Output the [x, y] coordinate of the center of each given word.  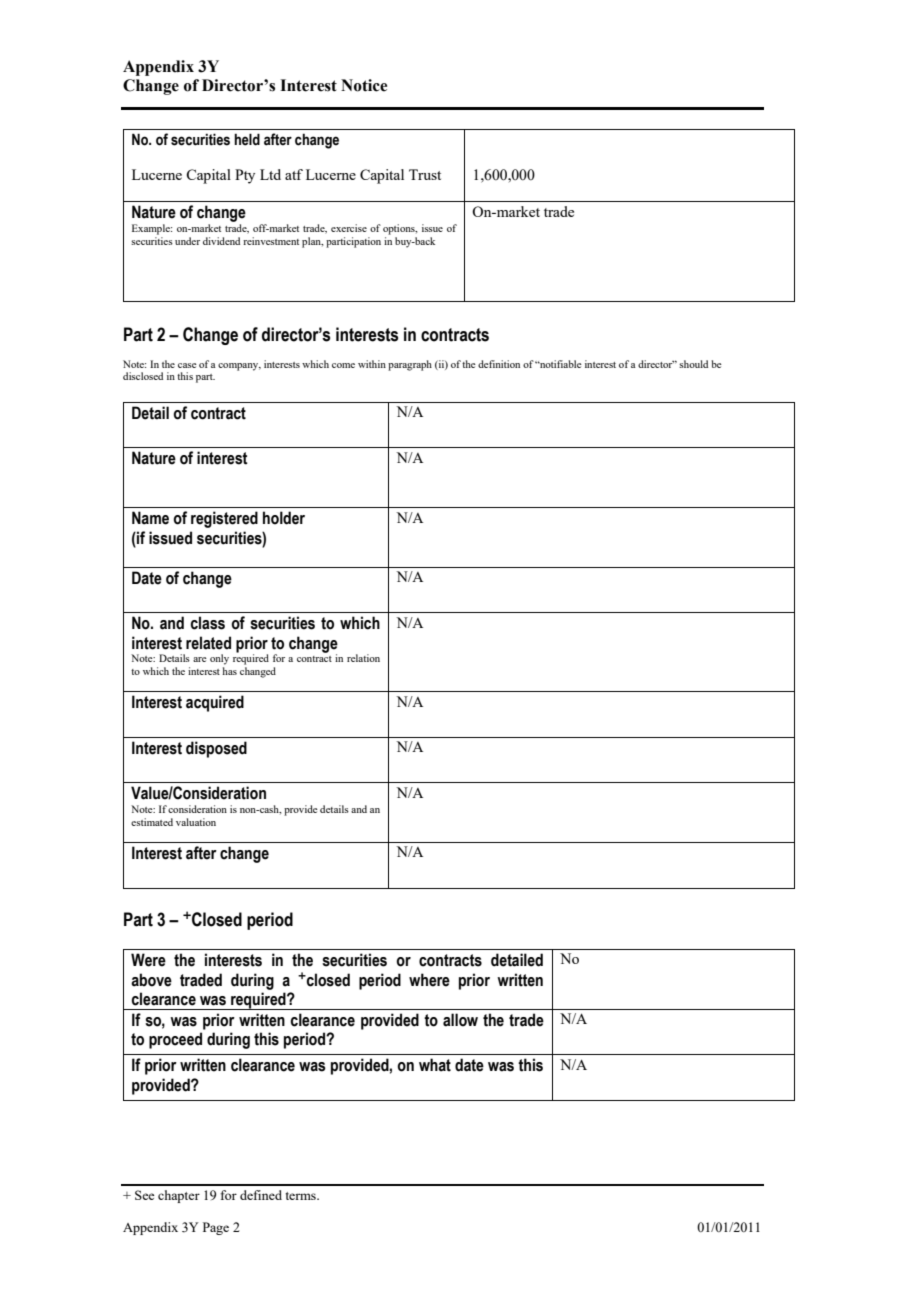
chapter [179, 1196]
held [247, 139]
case [187, 365]
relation [363, 658]
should [693, 364]
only [219, 659]
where [429, 980]
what [435, 1065]
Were [148, 960]
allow [460, 1020]
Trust [425, 174]
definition [499, 364]
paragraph [410, 365]
